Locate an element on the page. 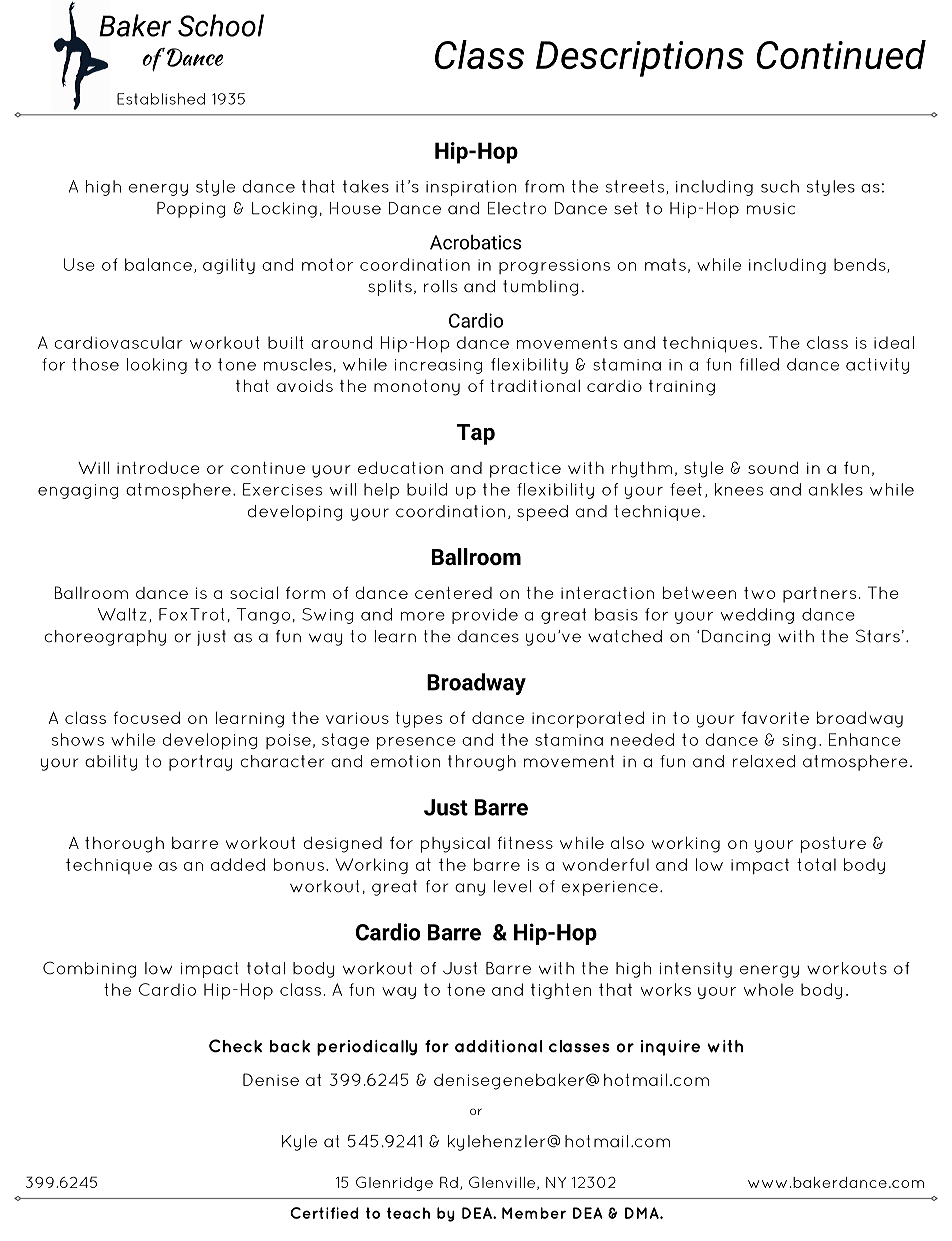  provide is located at coordinates (485, 616).
